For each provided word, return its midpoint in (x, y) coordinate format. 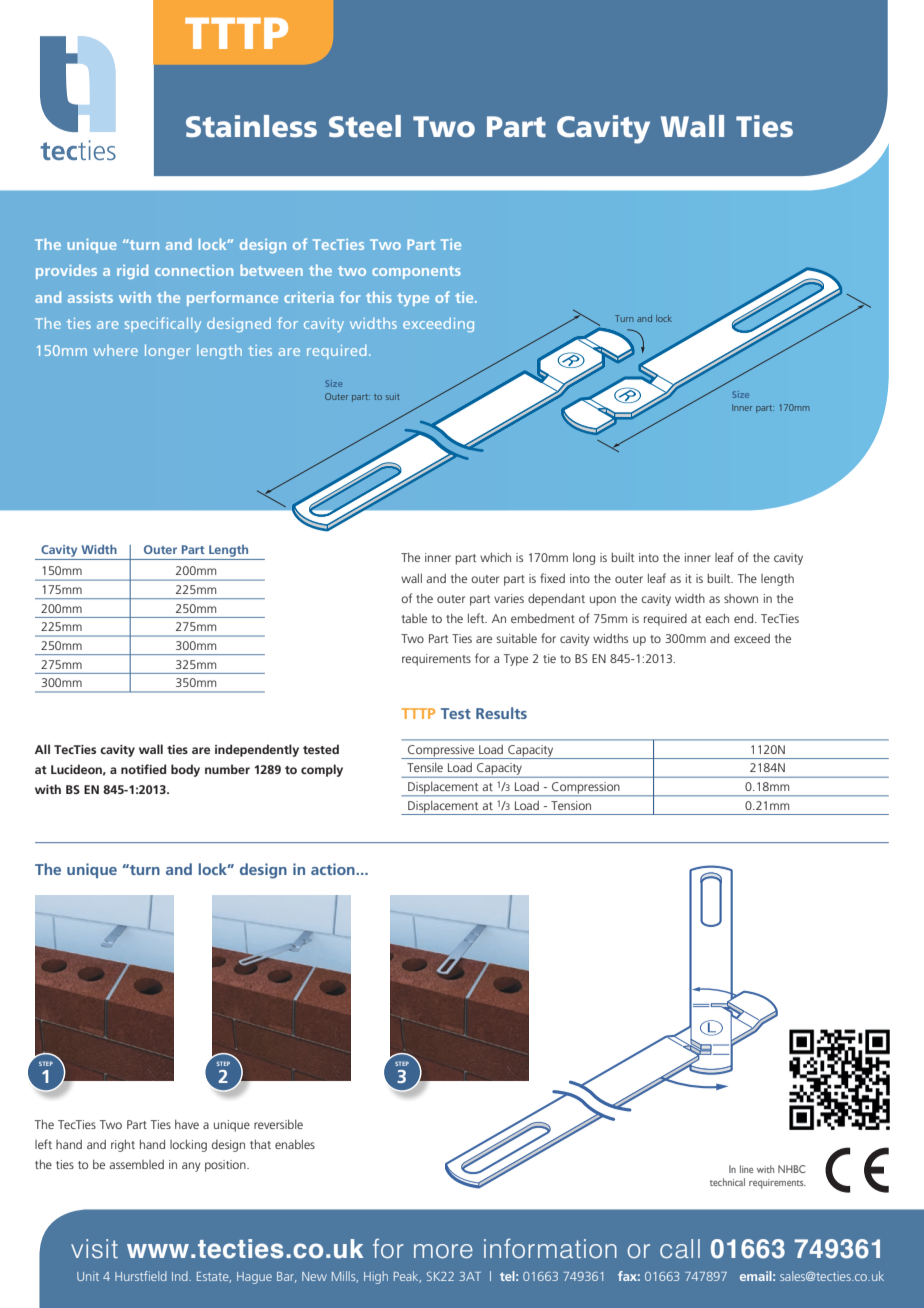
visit (94, 1249)
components (416, 272)
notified (143, 769)
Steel (365, 126)
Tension (571, 805)
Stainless (251, 126)
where (115, 350)
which (495, 557)
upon (603, 601)
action (334, 869)
